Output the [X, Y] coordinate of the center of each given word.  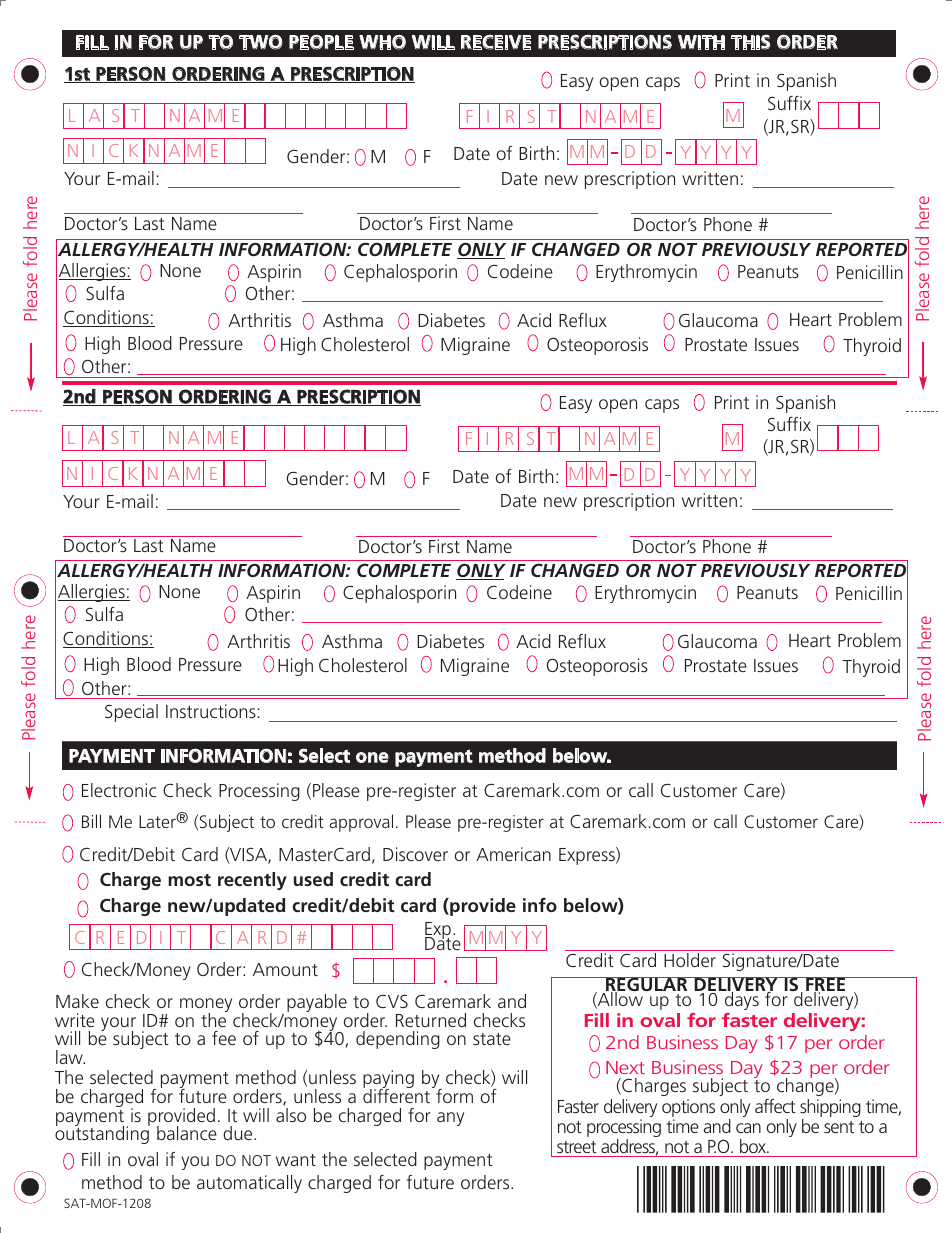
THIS [751, 42]
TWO [261, 42]
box [754, 1146]
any [450, 1119]
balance [187, 1133]
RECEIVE [496, 42]
